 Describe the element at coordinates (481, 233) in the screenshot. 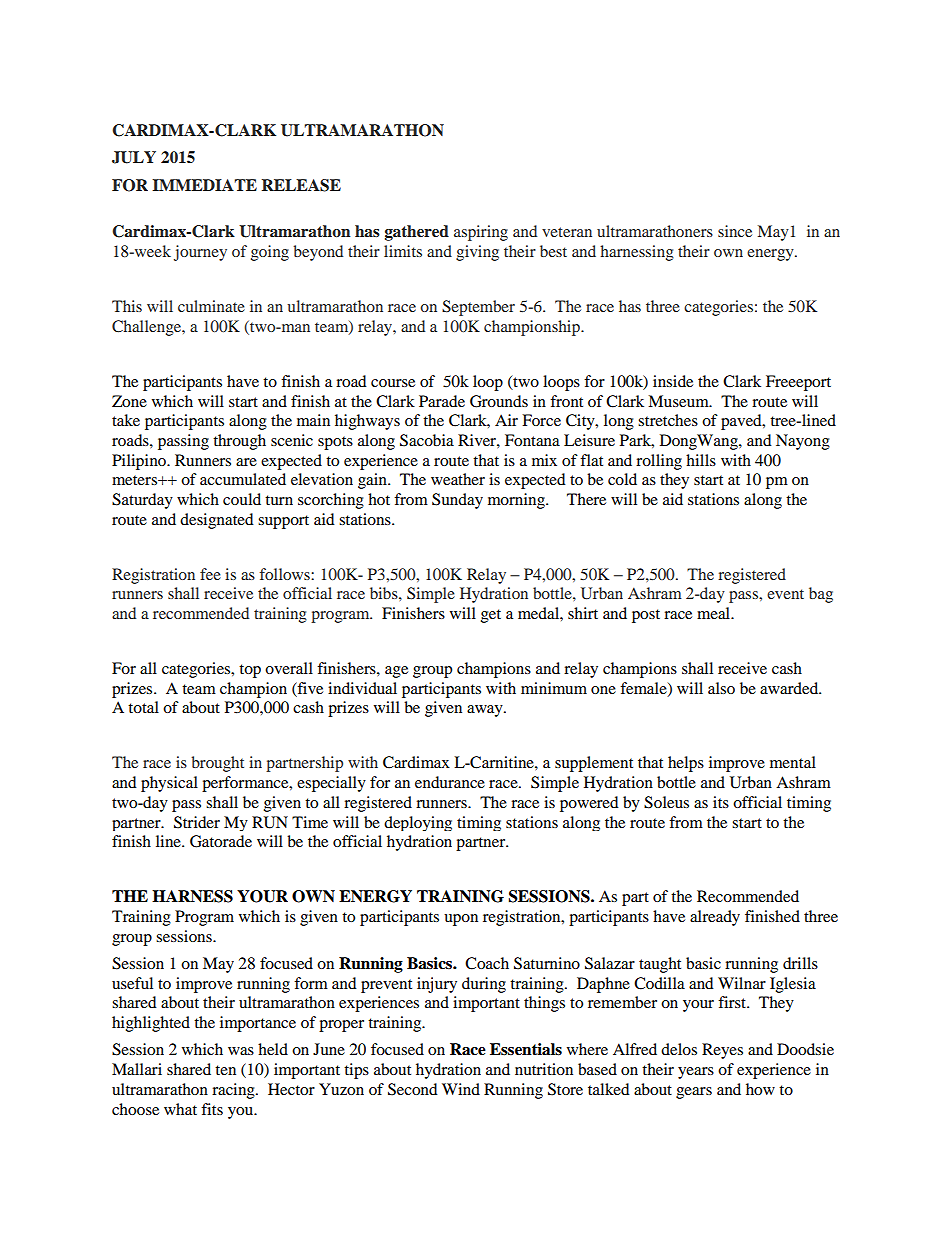

I see `aspiring` at that location.
